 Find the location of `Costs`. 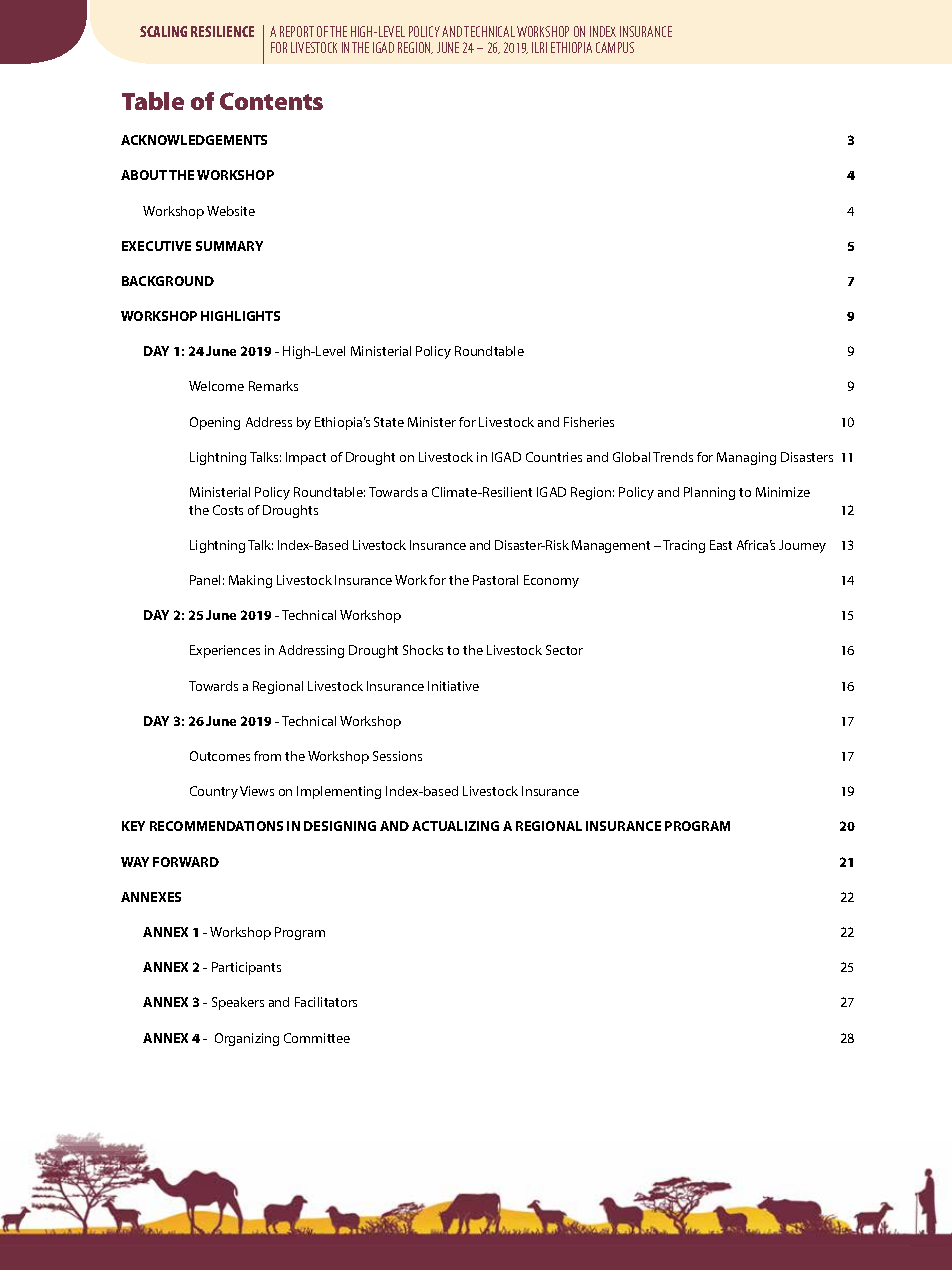

Costs is located at coordinates (228, 510).
